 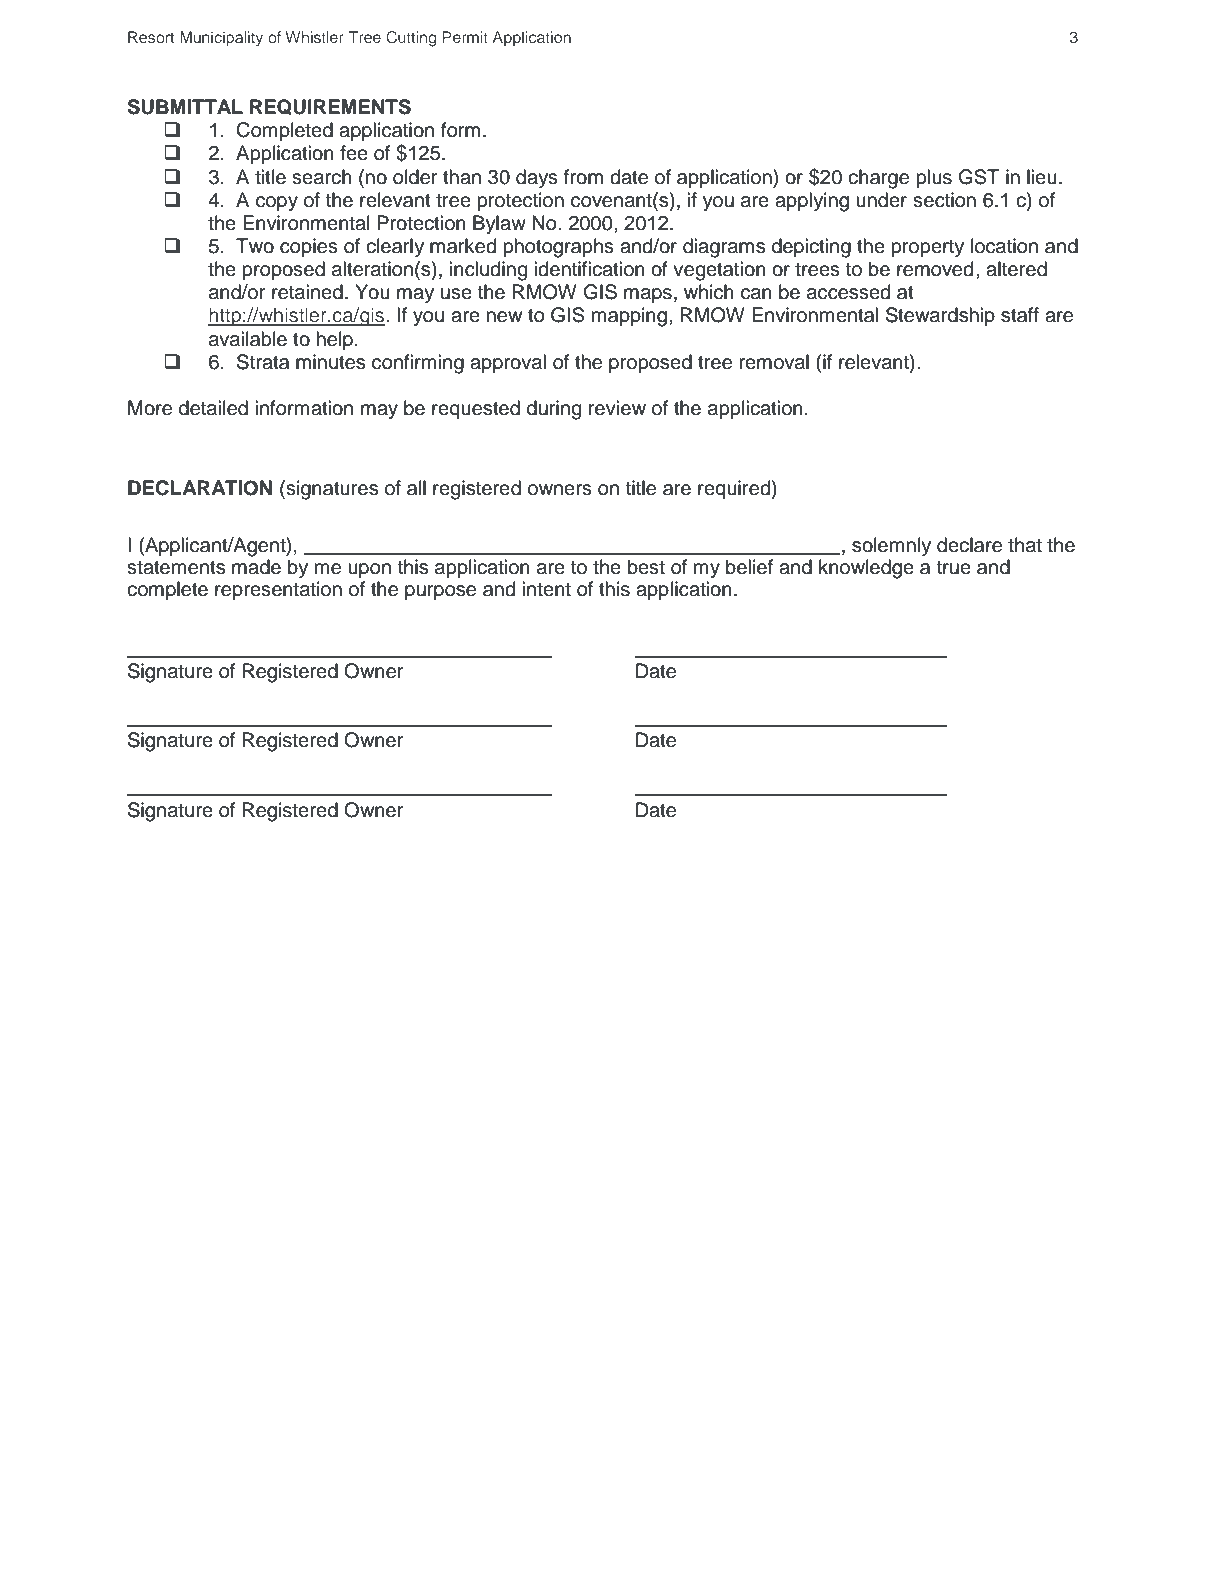 I want to click on Municipality, so click(x=221, y=39).
